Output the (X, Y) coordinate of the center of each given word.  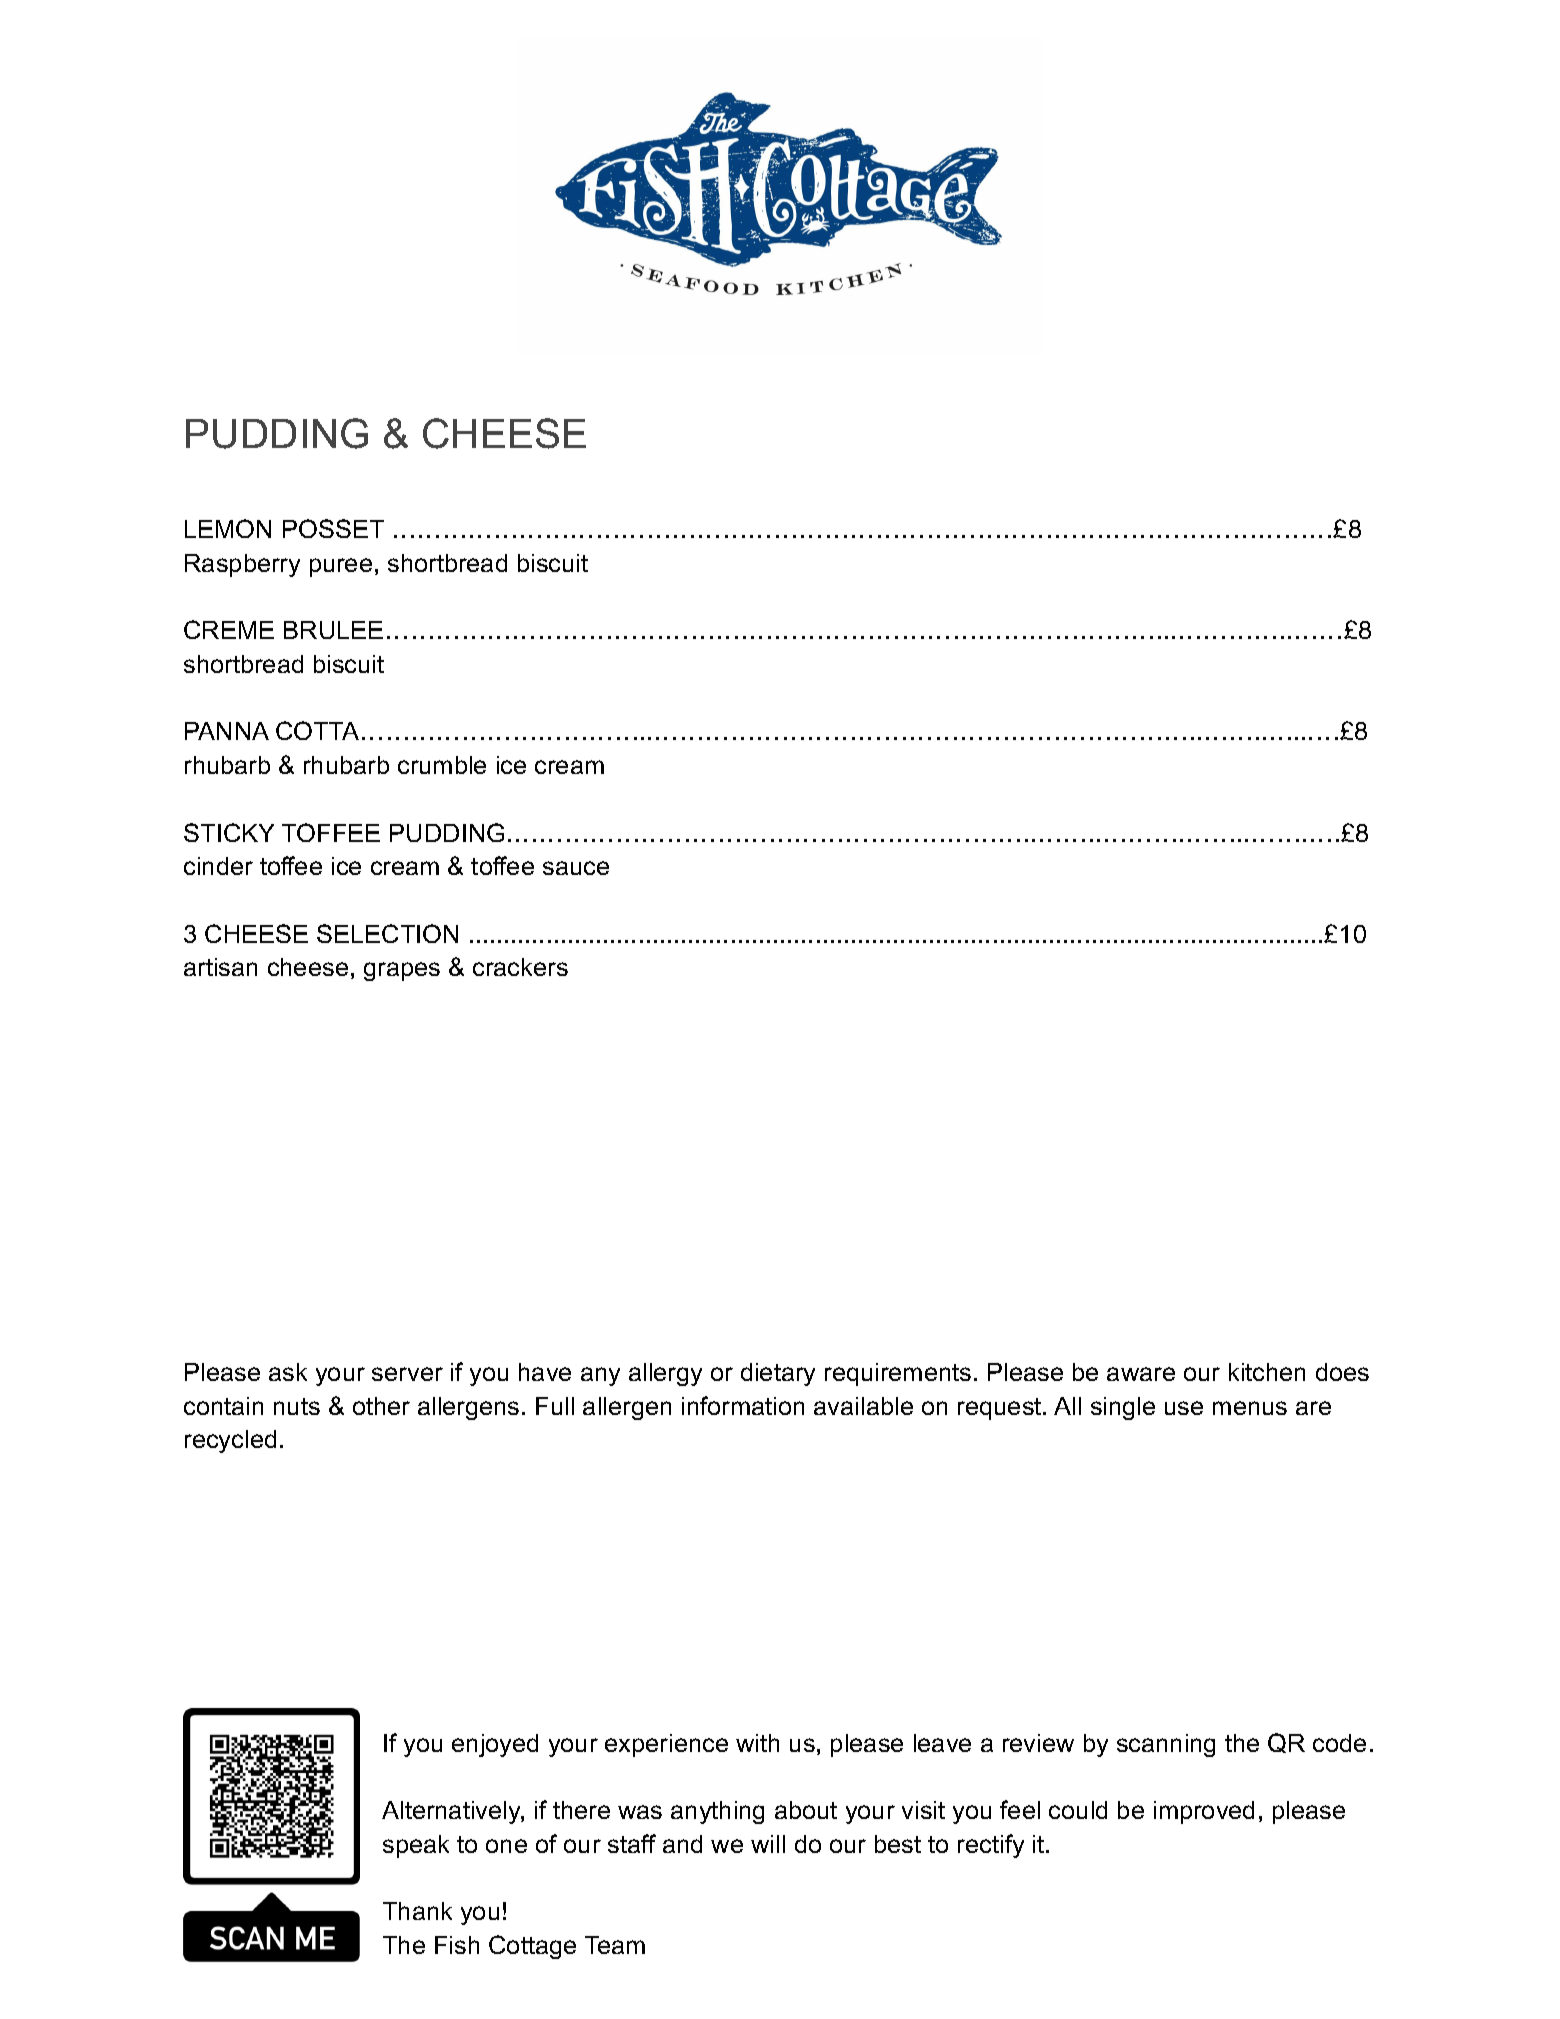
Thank (417, 1911)
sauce (576, 868)
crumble (442, 765)
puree (341, 567)
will (768, 1844)
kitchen (1267, 1372)
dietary (778, 1374)
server (407, 1374)
